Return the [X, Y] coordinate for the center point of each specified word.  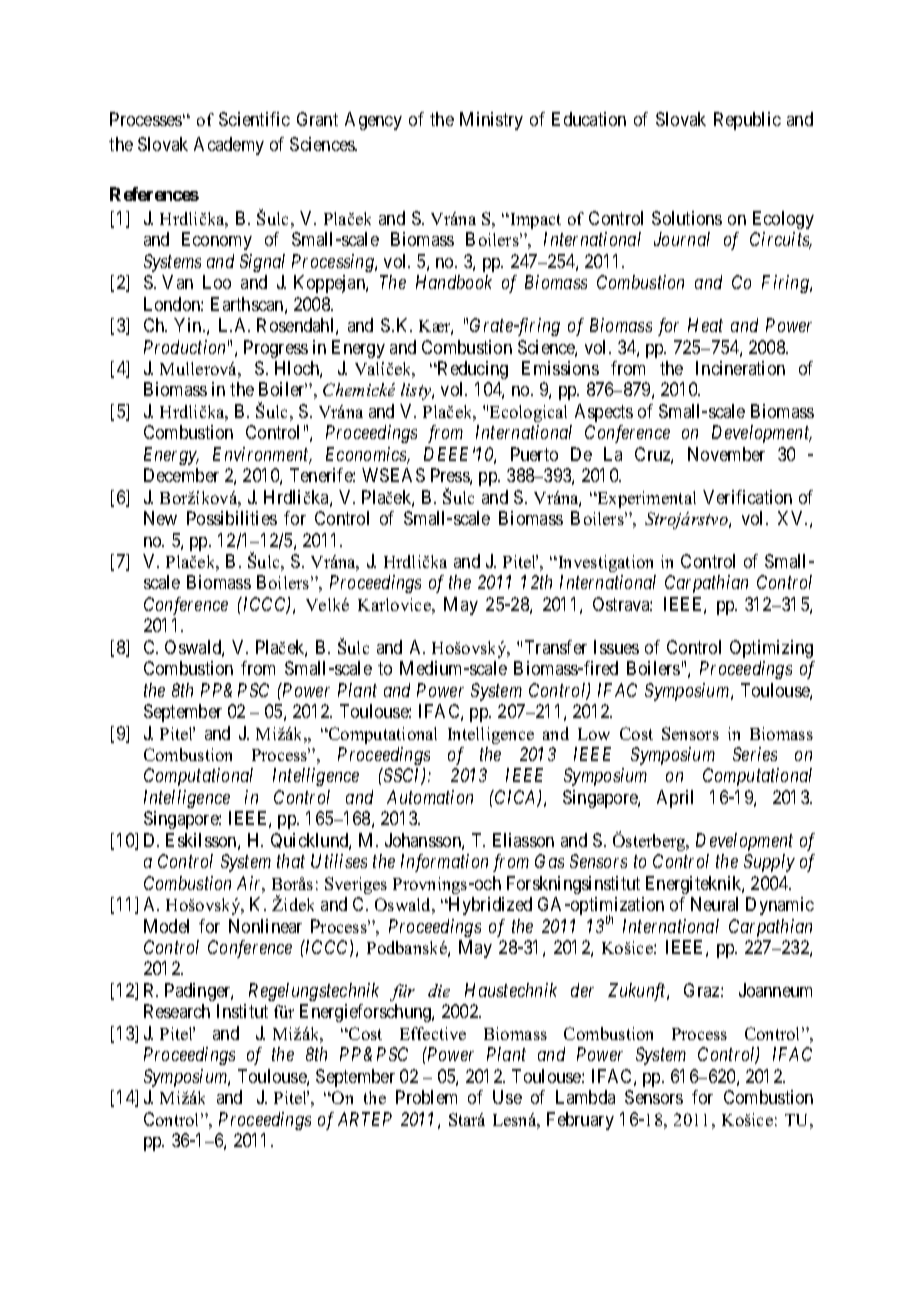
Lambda [585, 1097]
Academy [229, 146]
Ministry [491, 121]
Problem [426, 1097]
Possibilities [232, 518]
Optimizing [771, 649]
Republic [747, 121]
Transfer [556, 647]
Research [177, 1011]
